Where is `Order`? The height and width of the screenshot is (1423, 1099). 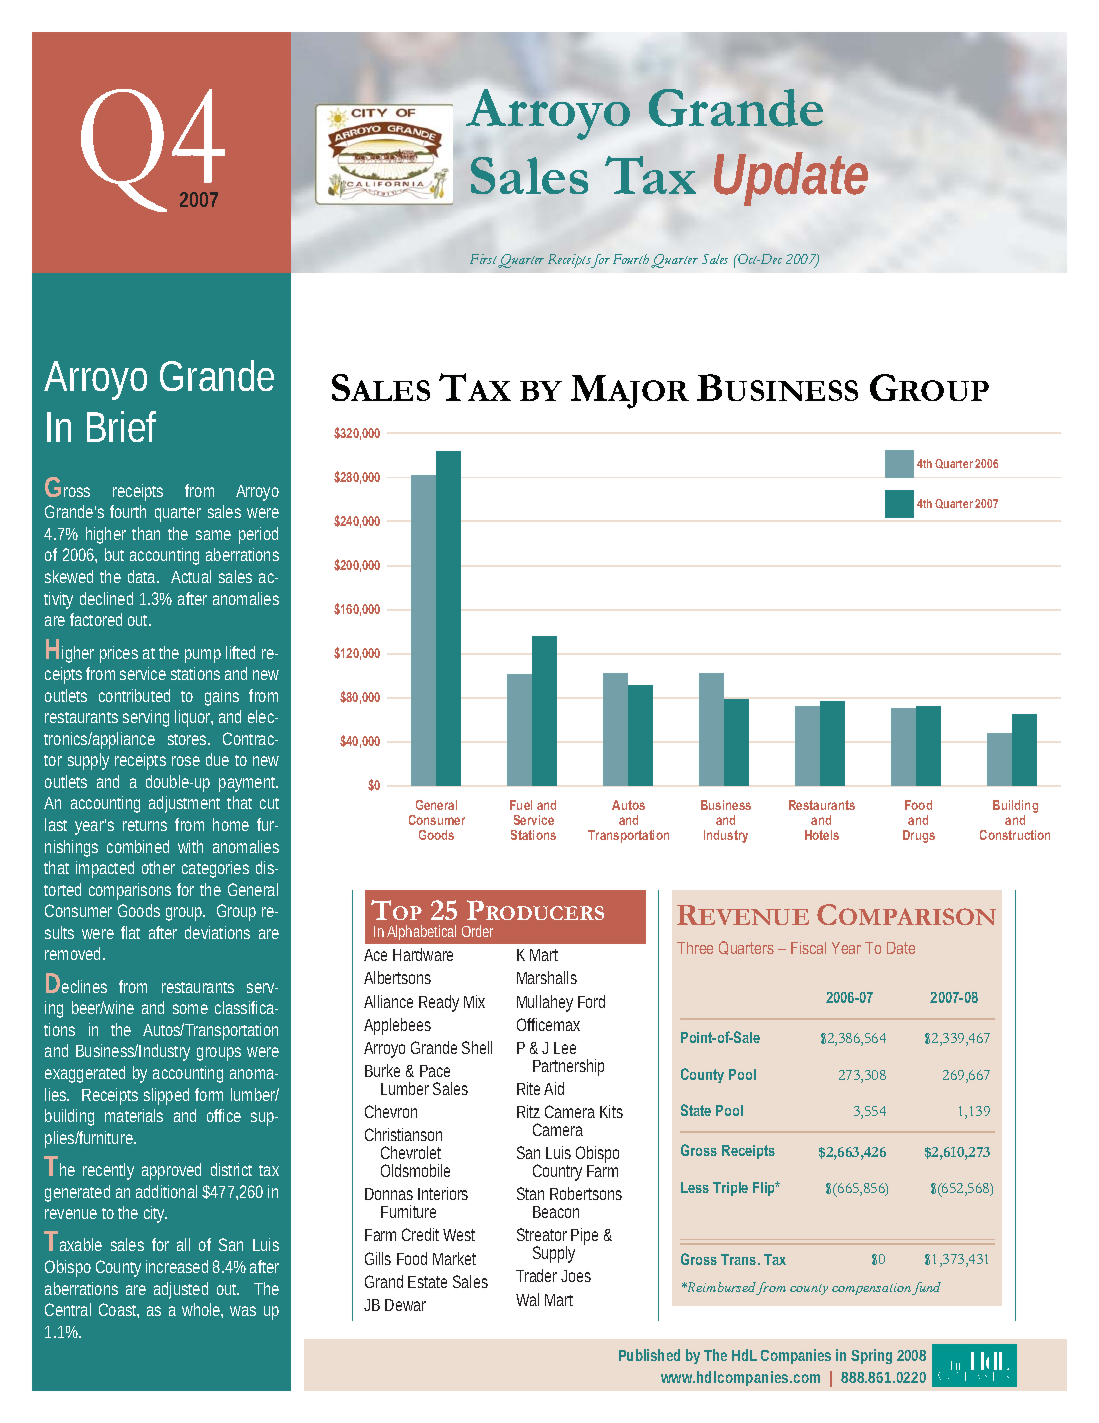
Order is located at coordinates (477, 931).
